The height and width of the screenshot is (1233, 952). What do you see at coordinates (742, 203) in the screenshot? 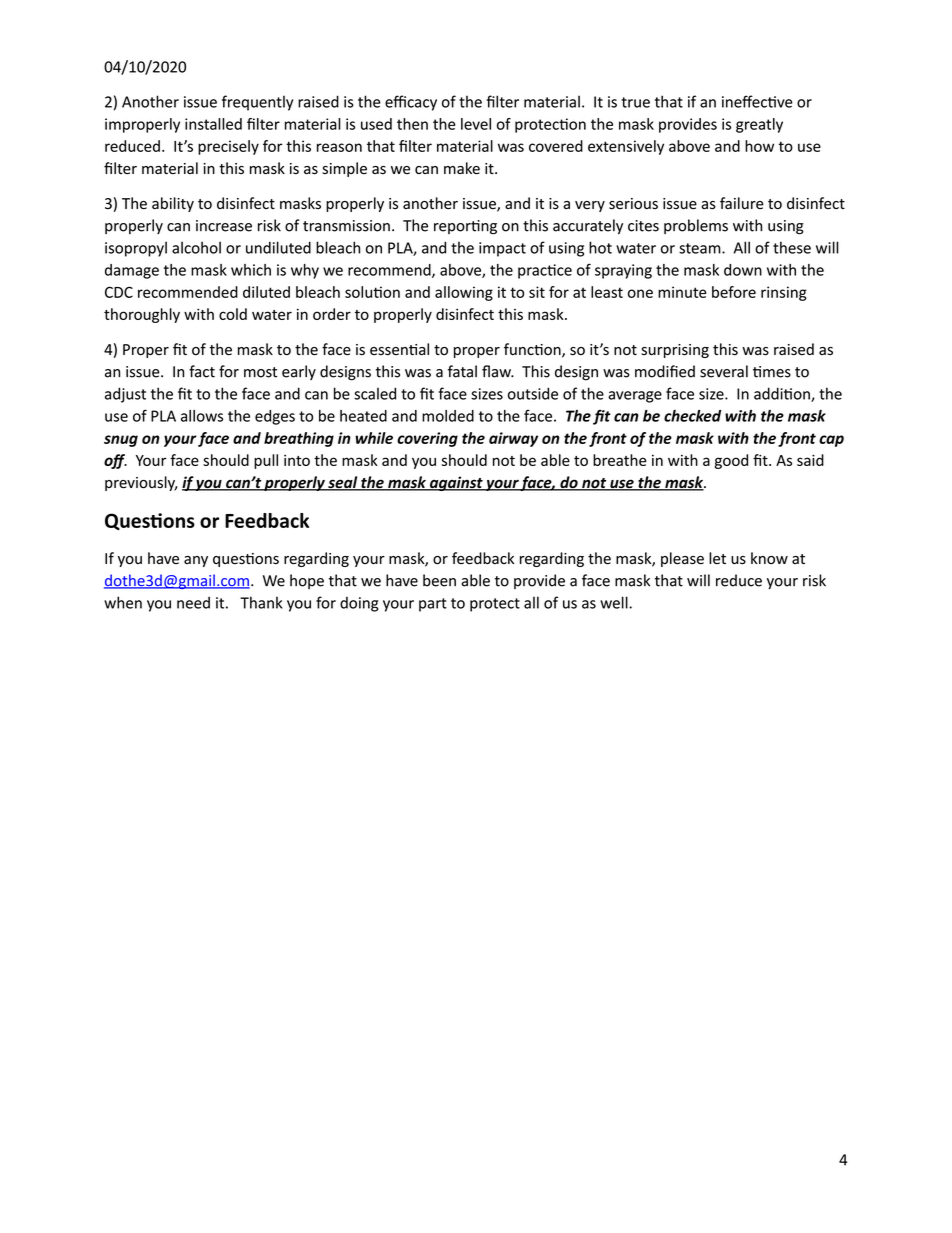
I see `failure` at bounding box center [742, 203].
